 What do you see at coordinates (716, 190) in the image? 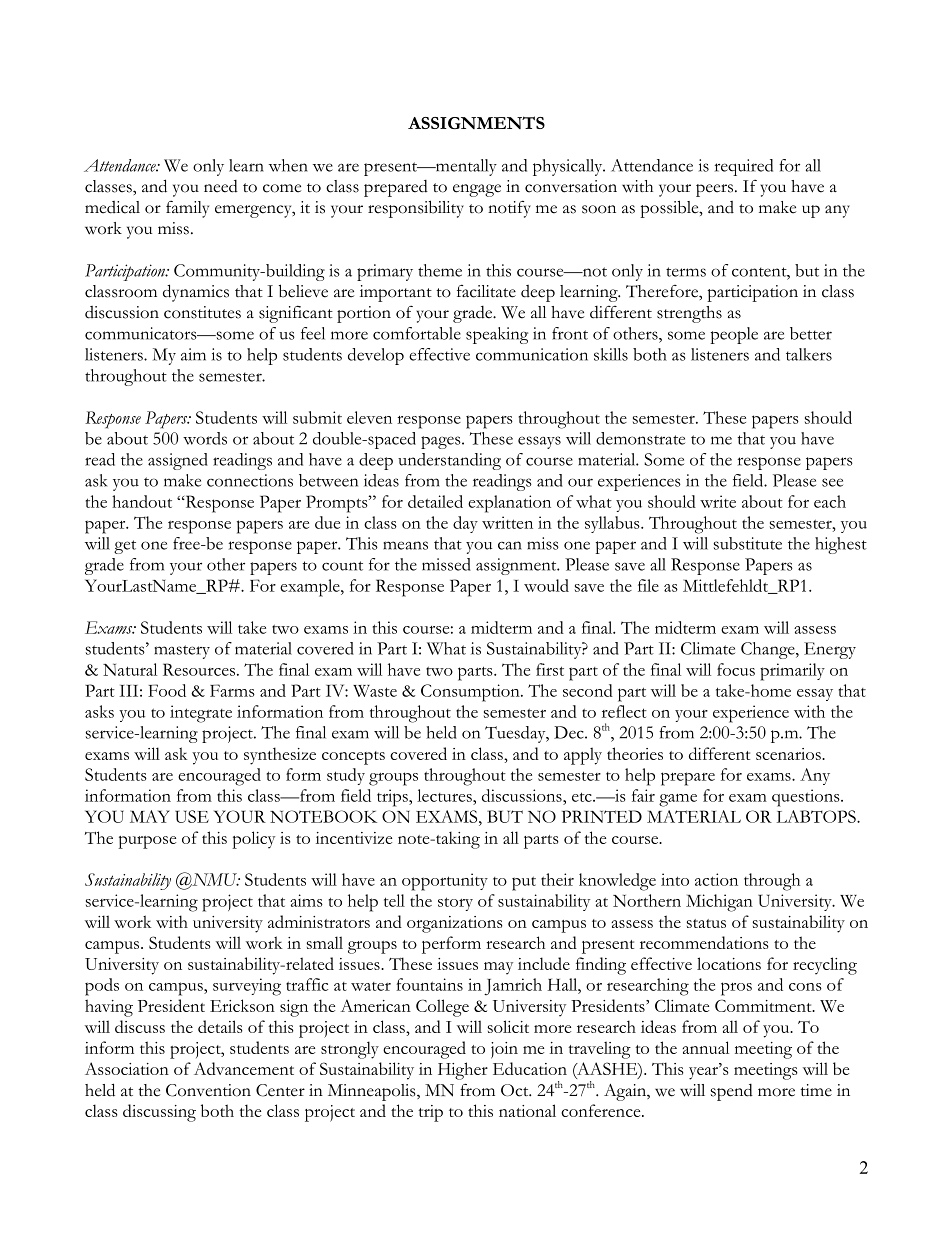
I see `peers` at bounding box center [716, 190].
